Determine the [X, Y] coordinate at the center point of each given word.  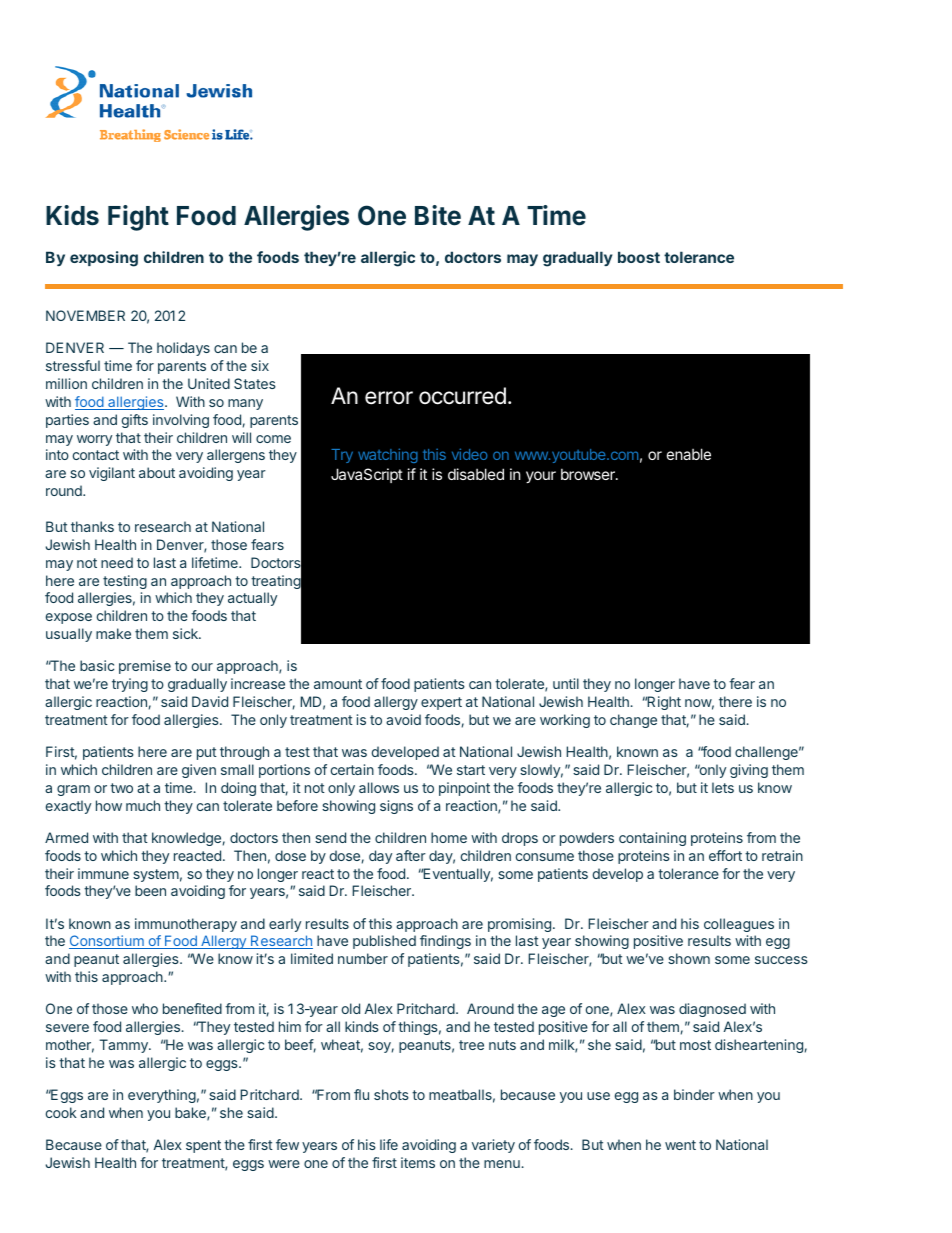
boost [639, 257]
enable [689, 454]
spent [203, 1146]
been [150, 890]
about [157, 472]
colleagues [739, 925]
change [633, 721]
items [418, 1162]
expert [441, 703]
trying [130, 685]
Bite [438, 215]
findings [445, 942]
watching [388, 455]
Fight [138, 218]
